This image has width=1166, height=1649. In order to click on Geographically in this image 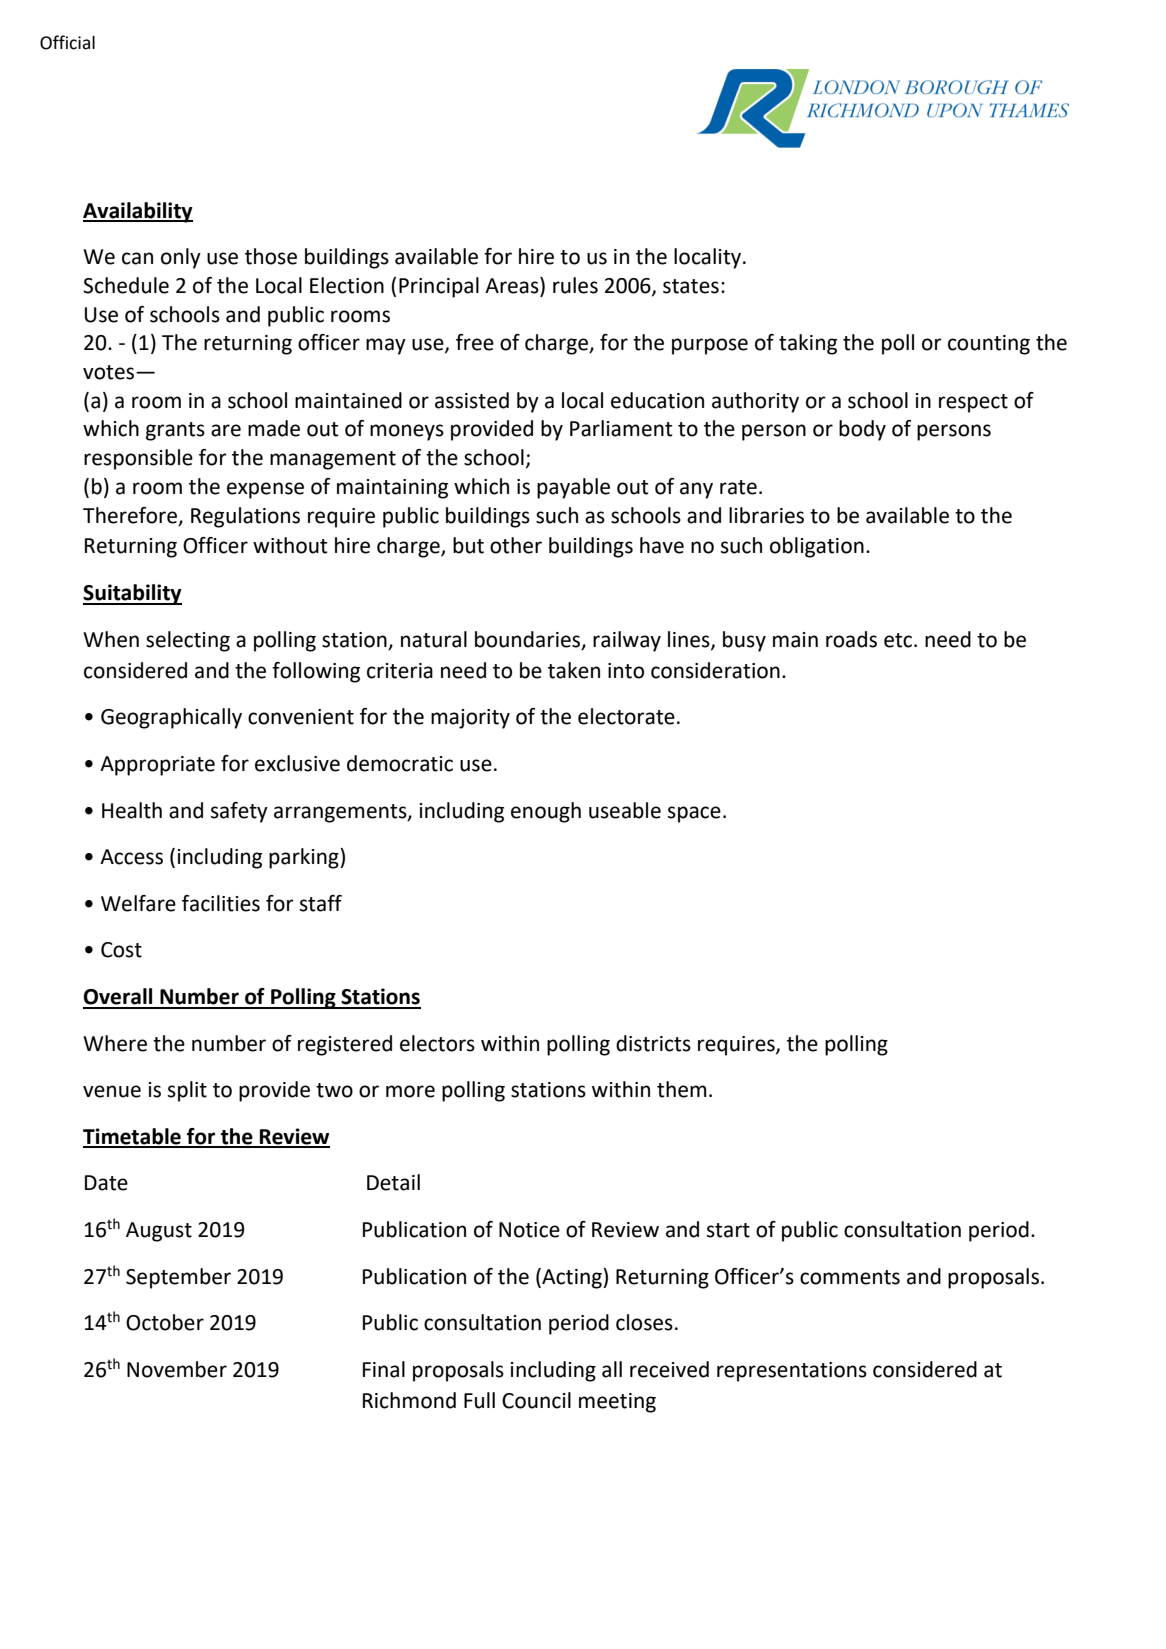, I will do `click(171, 718)`.
